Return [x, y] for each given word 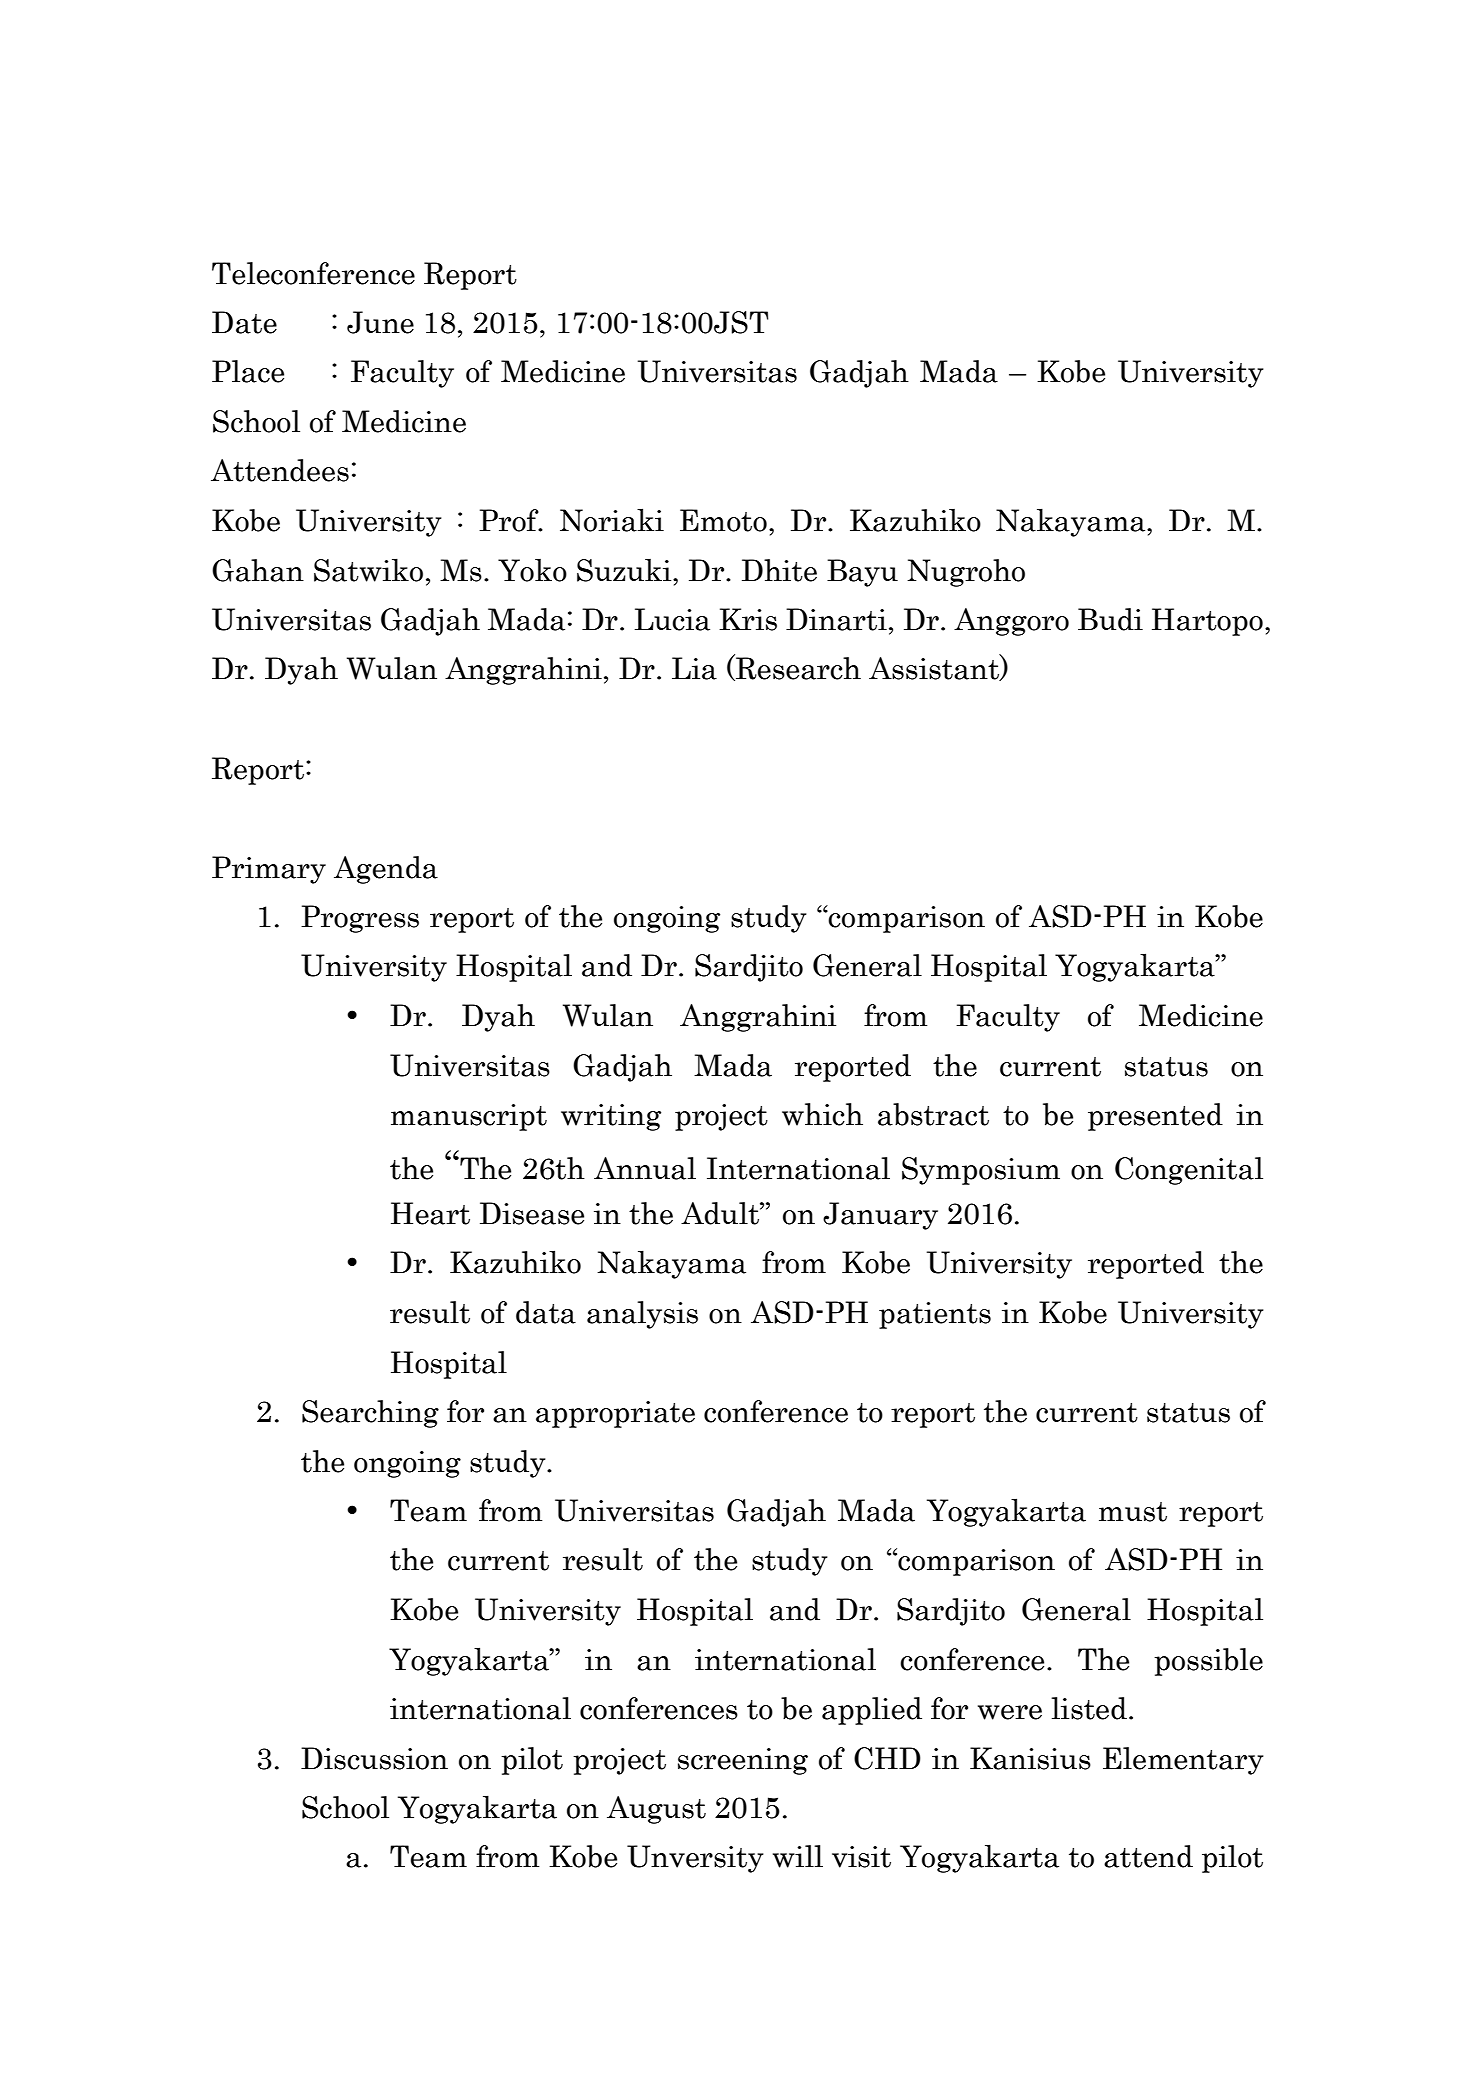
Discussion [374, 1758]
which [822, 1114]
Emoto [723, 520]
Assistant [935, 668]
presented [1155, 1117]
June [380, 322]
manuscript [469, 1117]
